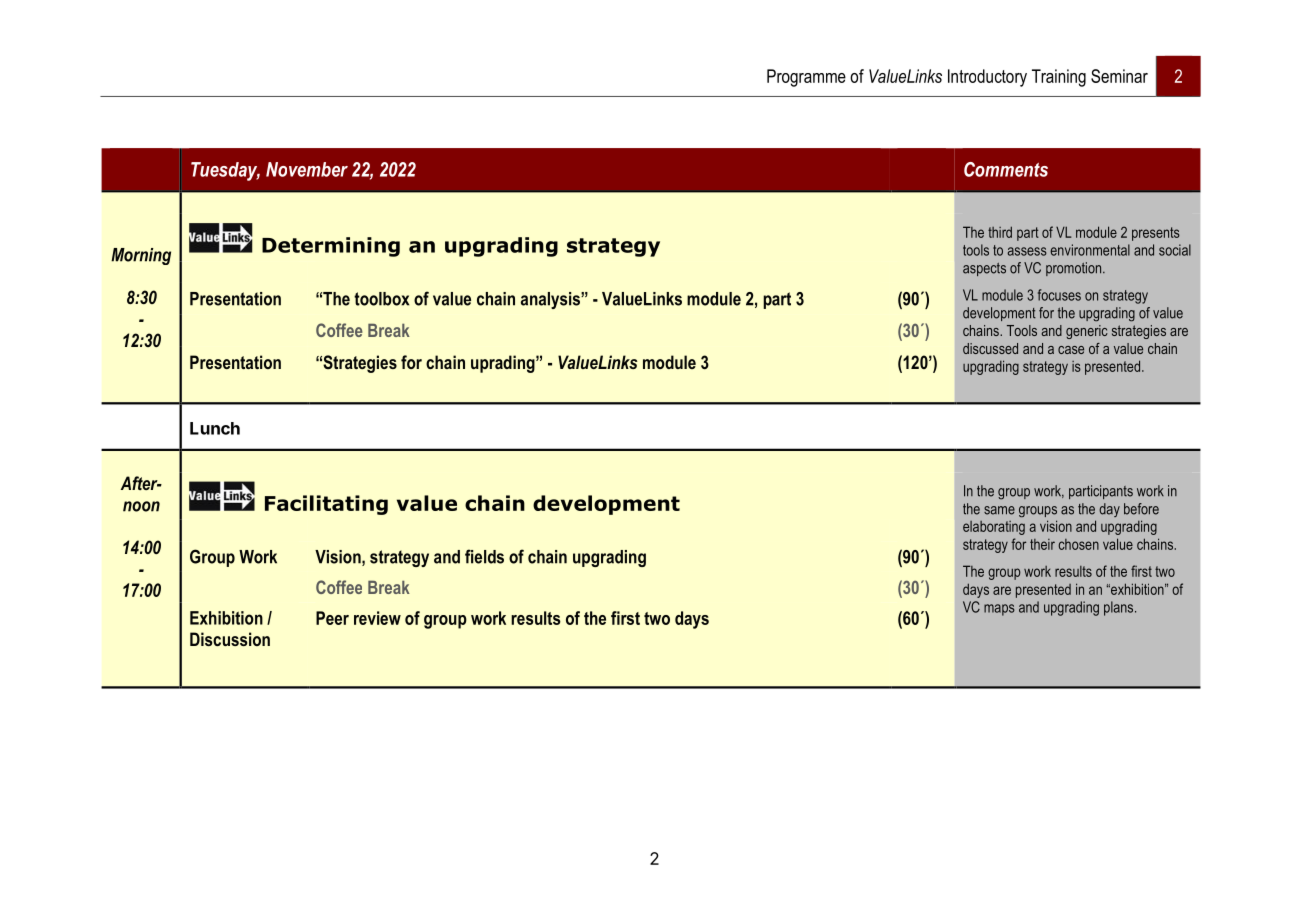 This page has width=1308, height=924. Describe the element at coordinates (225, 171) in the page. I see `Tuesday` at that location.
